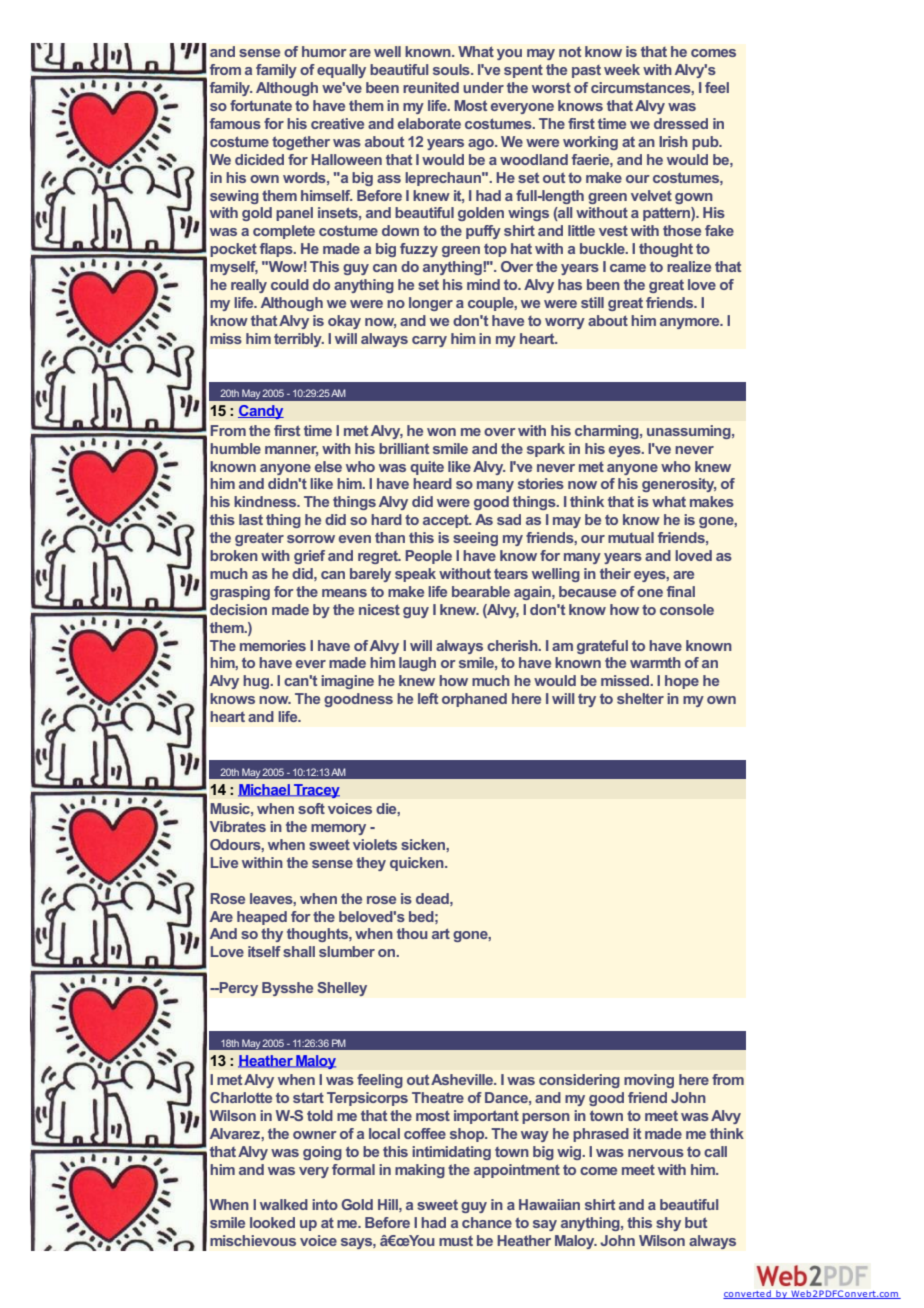 The width and height of the page is (924, 1308). What do you see at coordinates (483, 87) in the page?
I see `under` at bounding box center [483, 87].
